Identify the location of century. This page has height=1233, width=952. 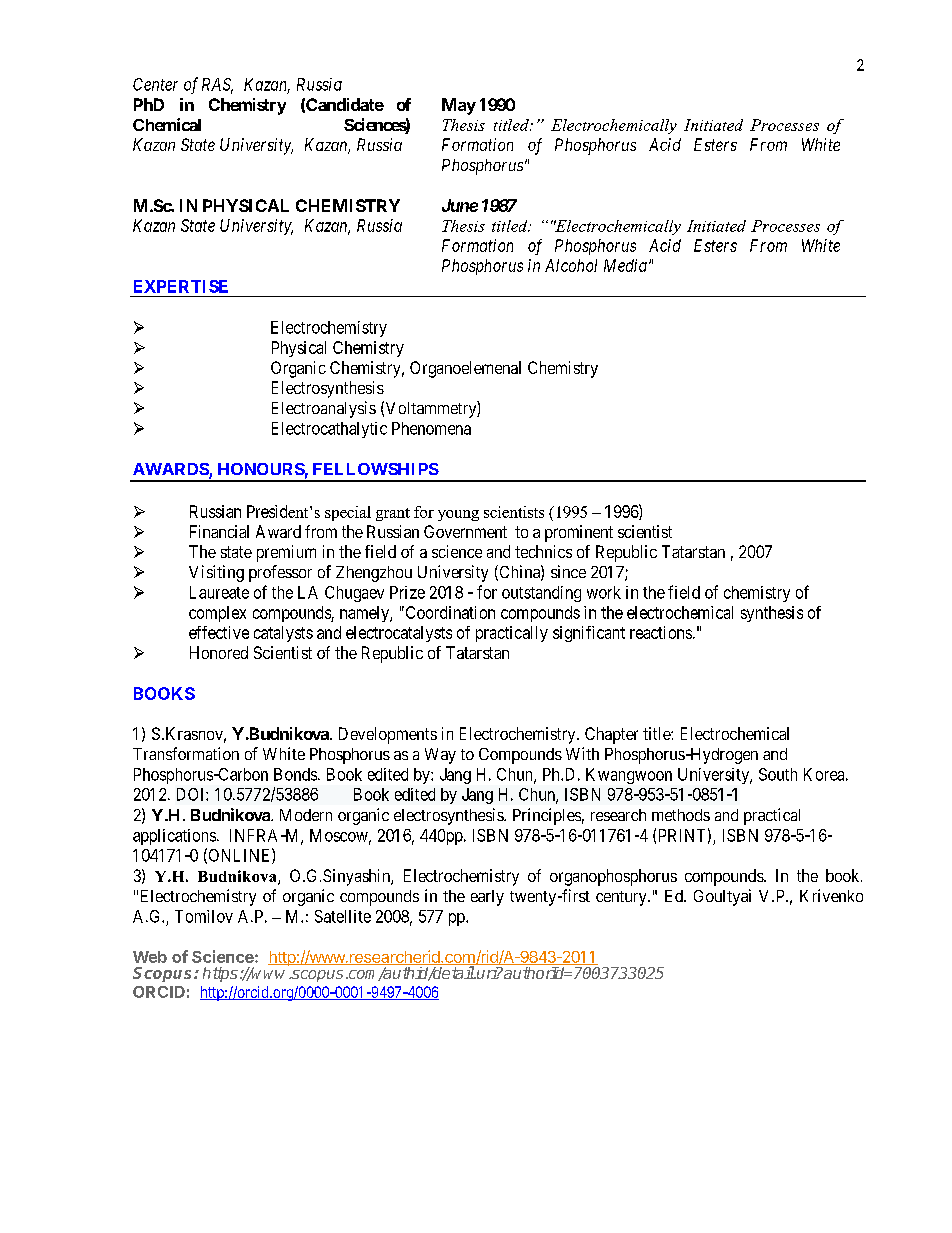
(622, 898).
